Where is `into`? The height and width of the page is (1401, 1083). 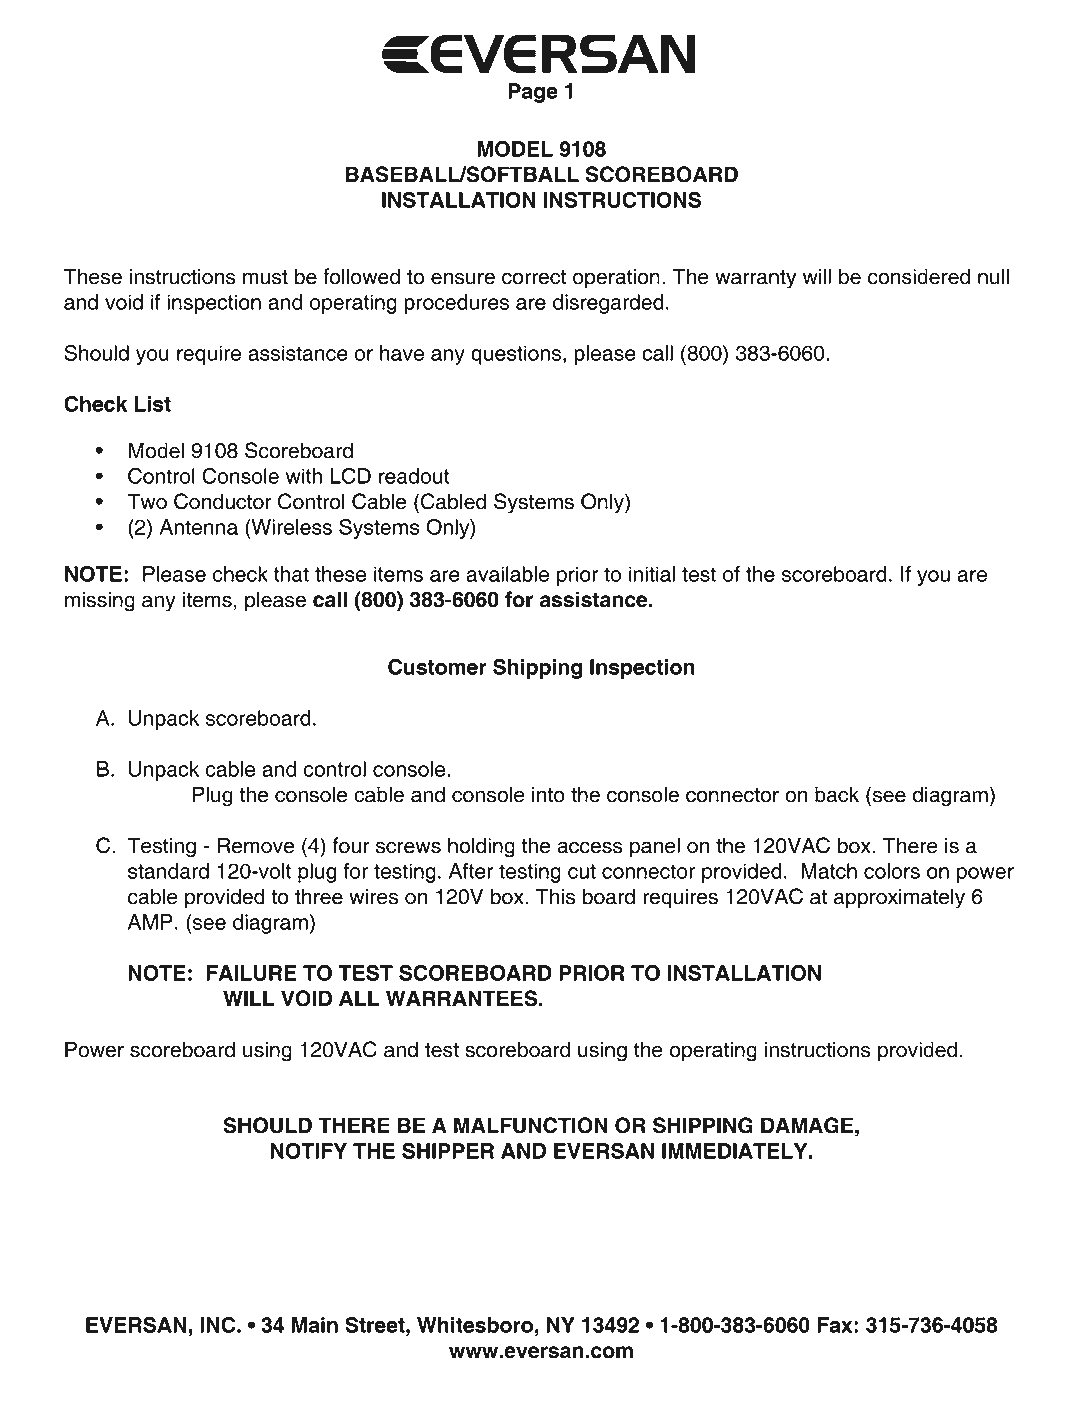 into is located at coordinates (548, 795).
